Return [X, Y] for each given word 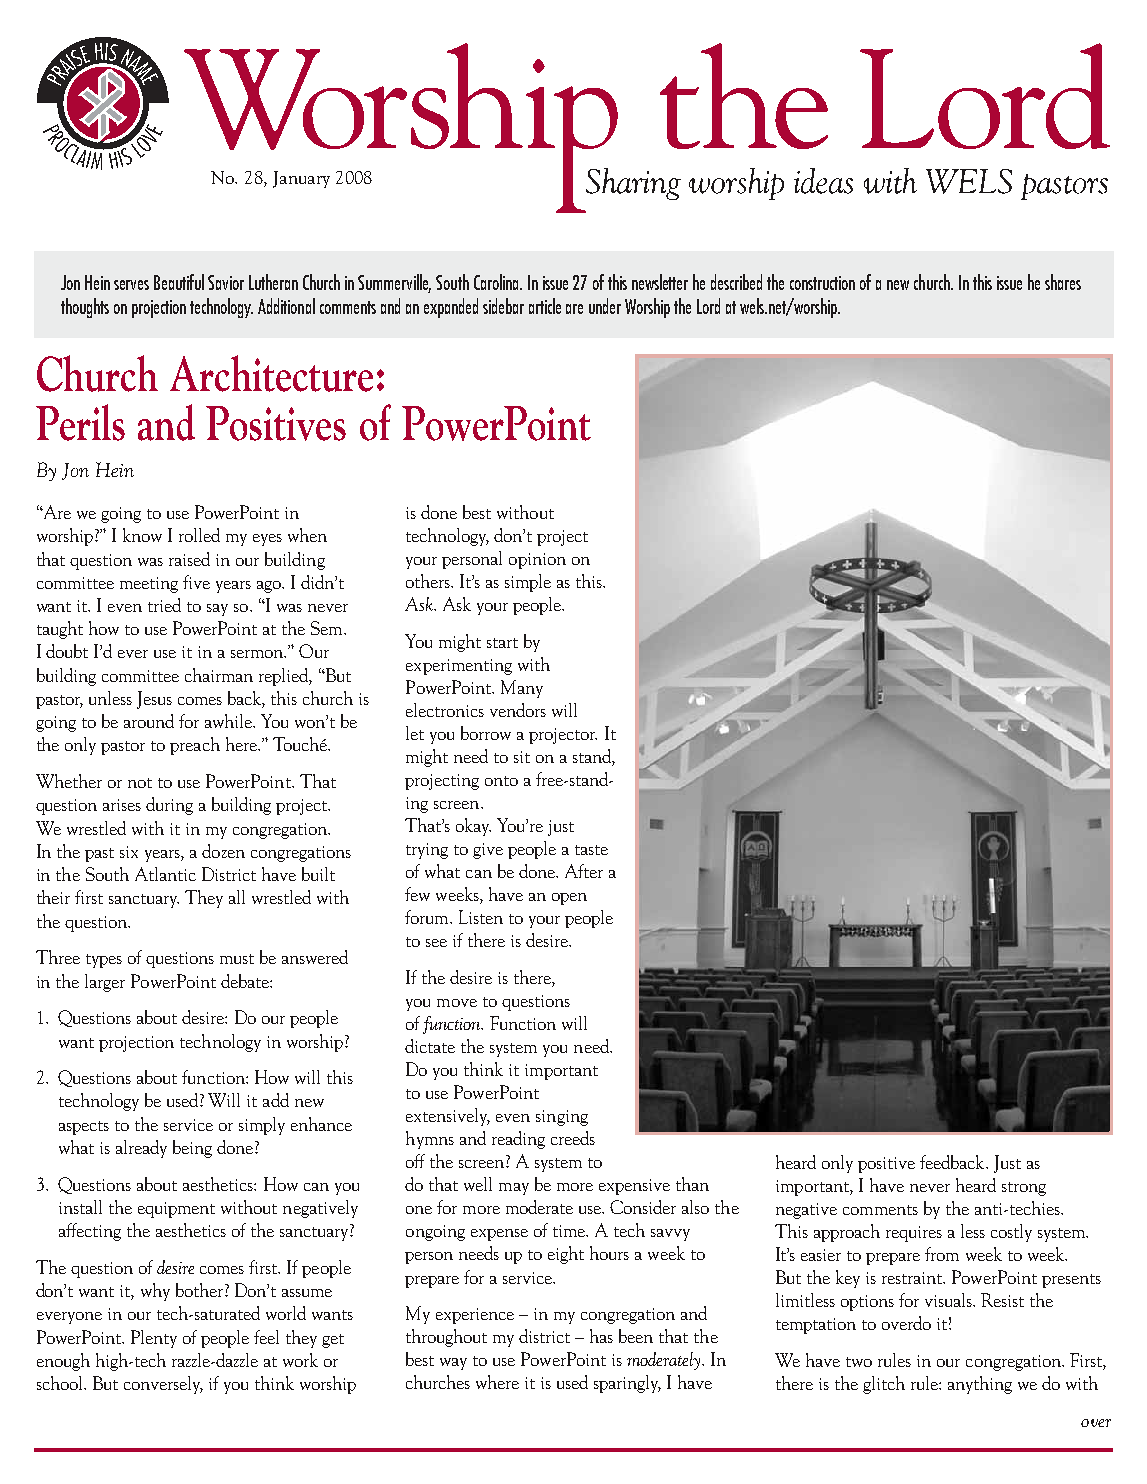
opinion [537, 561]
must [237, 959]
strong [1024, 1189]
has [601, 1336]
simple [528, 583]
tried [164, 605]
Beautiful [179, 282]
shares [1063, 282]
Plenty [154, 1339]
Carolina [497, 282]
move [457, 1003]
